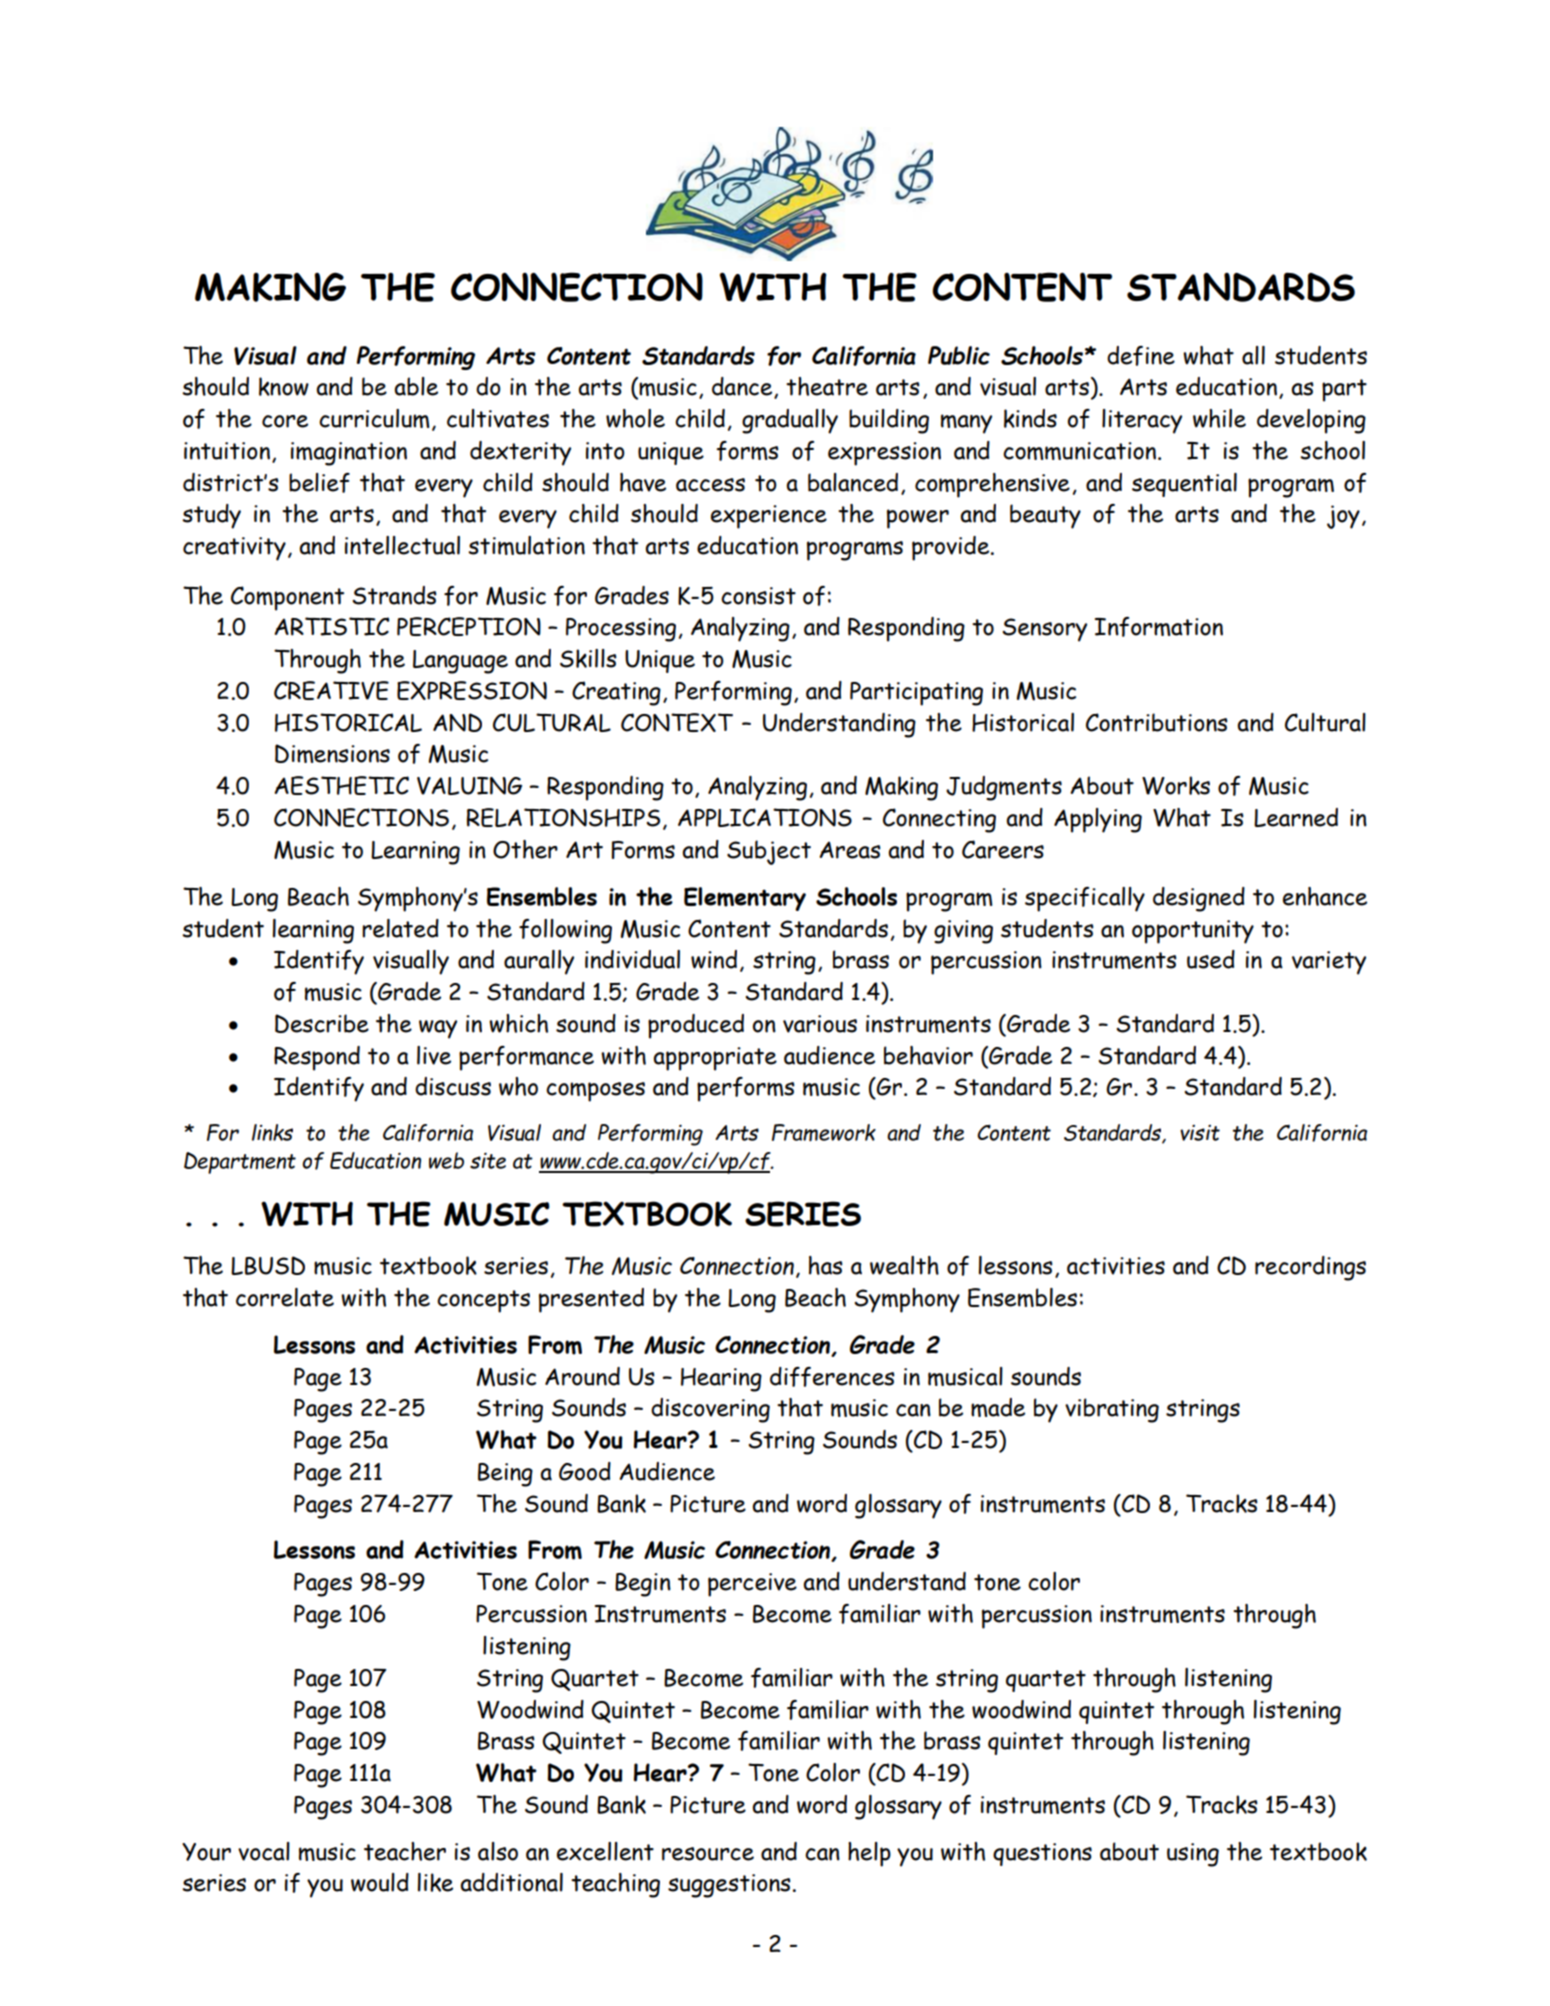 This image has width=1550, height=2006. What do you see at coordinates (374, 418) in the image?
I see `curriculum` at bounding box center [374, 418].
